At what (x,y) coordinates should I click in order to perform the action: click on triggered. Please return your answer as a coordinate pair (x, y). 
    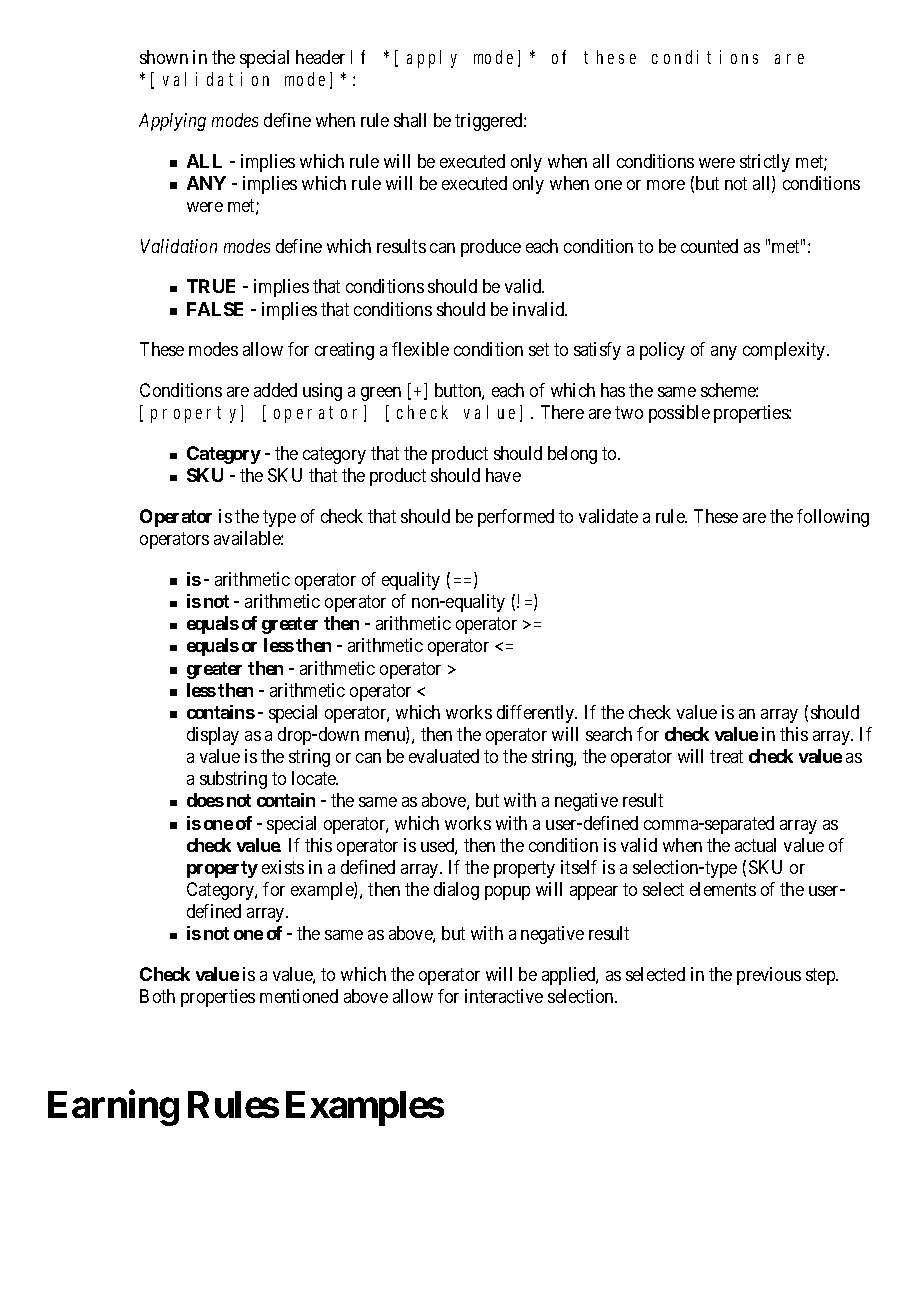
    Looking at the image, I should click on (490, 122).
